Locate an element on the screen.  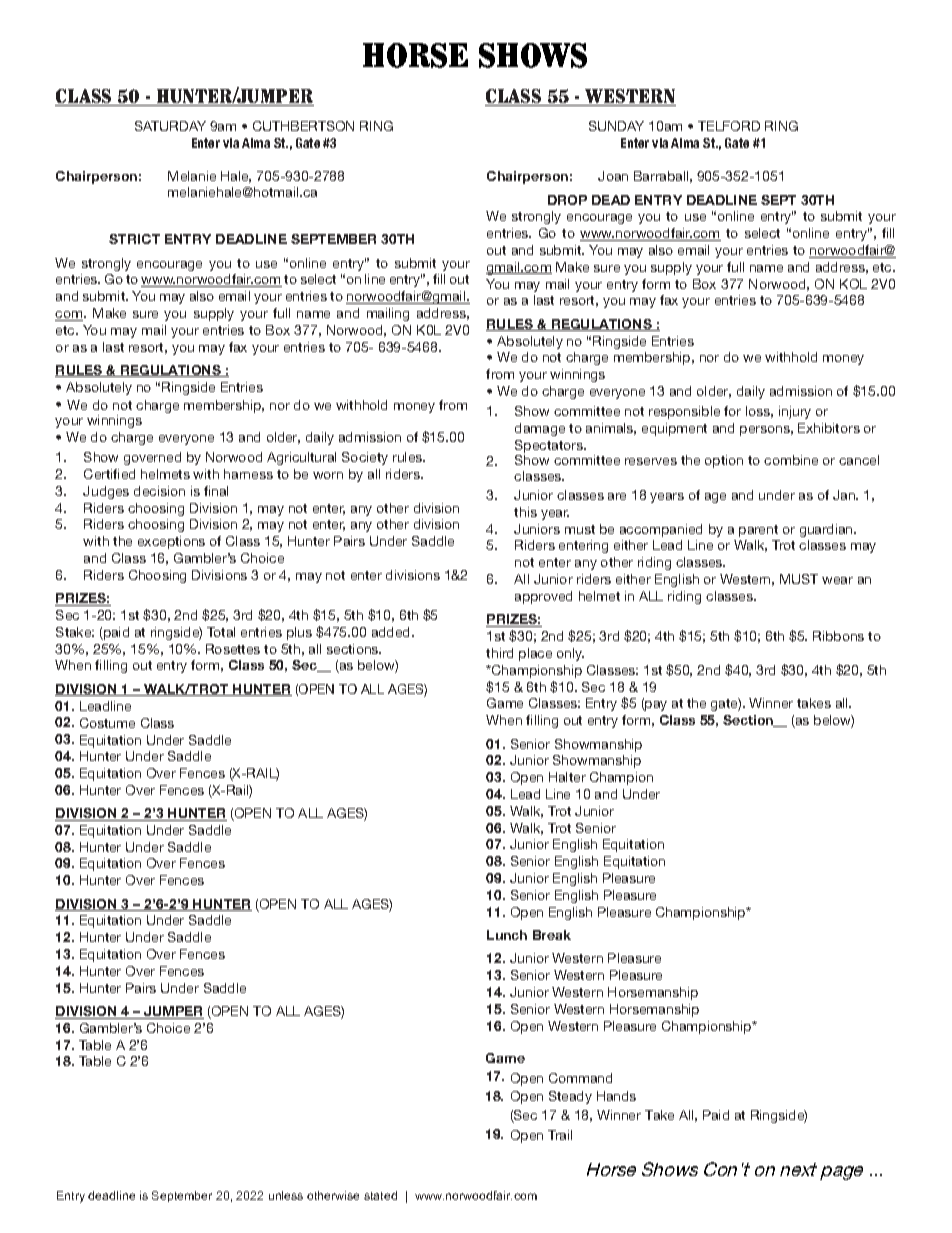
Break is located at coordinates (552, 935).
